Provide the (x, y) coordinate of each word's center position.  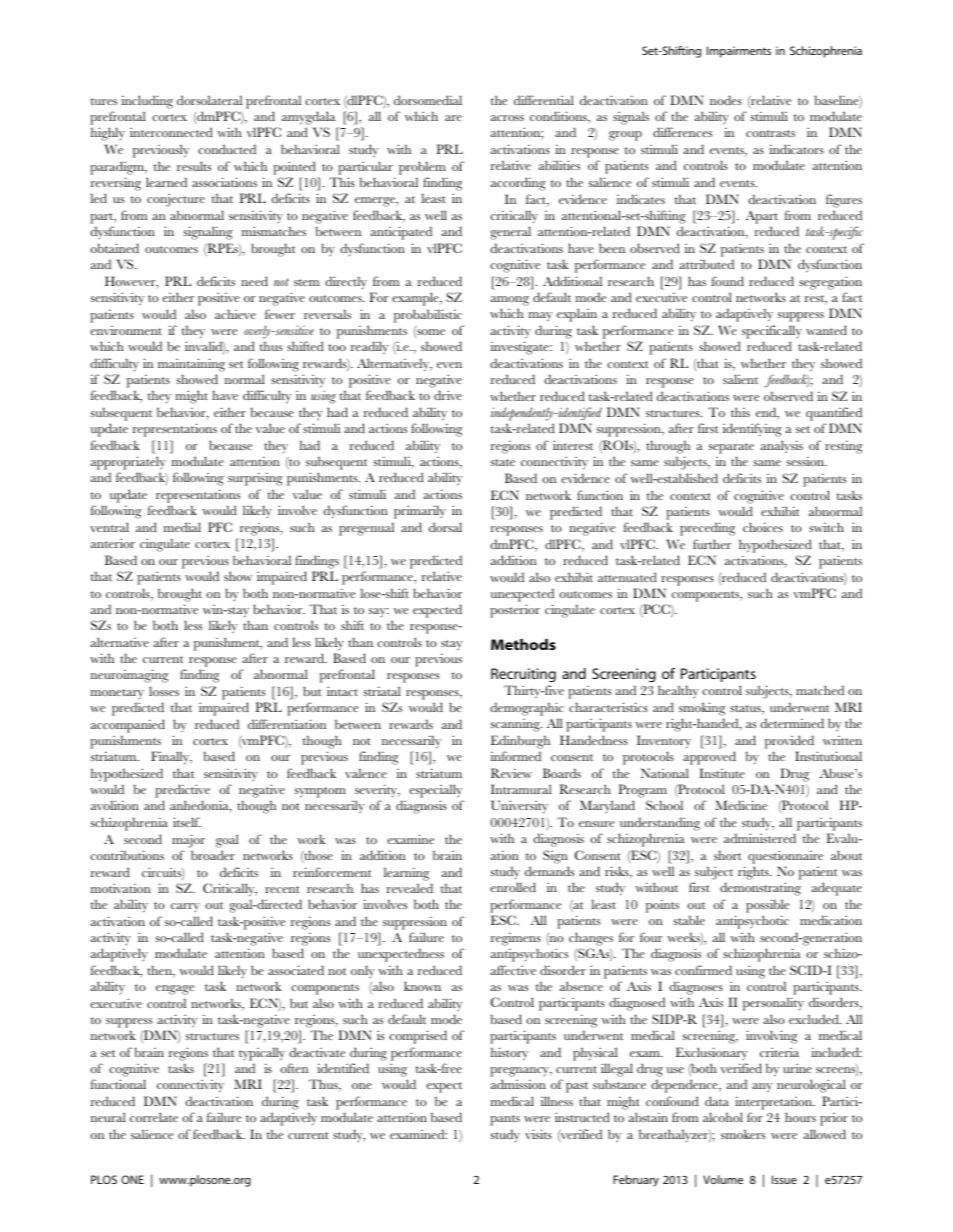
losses (164, 691)
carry (185, 907)
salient (740, 379)
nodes (726, 100)
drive (448, 395)
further (712, 544)
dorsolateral (209, 100)
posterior (515, 611)
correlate (154, 1117)
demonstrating (760, 889)
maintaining (191, 365)
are (453, 118)
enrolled (513, 887)
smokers (743, 1134)
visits (538, 1134)
